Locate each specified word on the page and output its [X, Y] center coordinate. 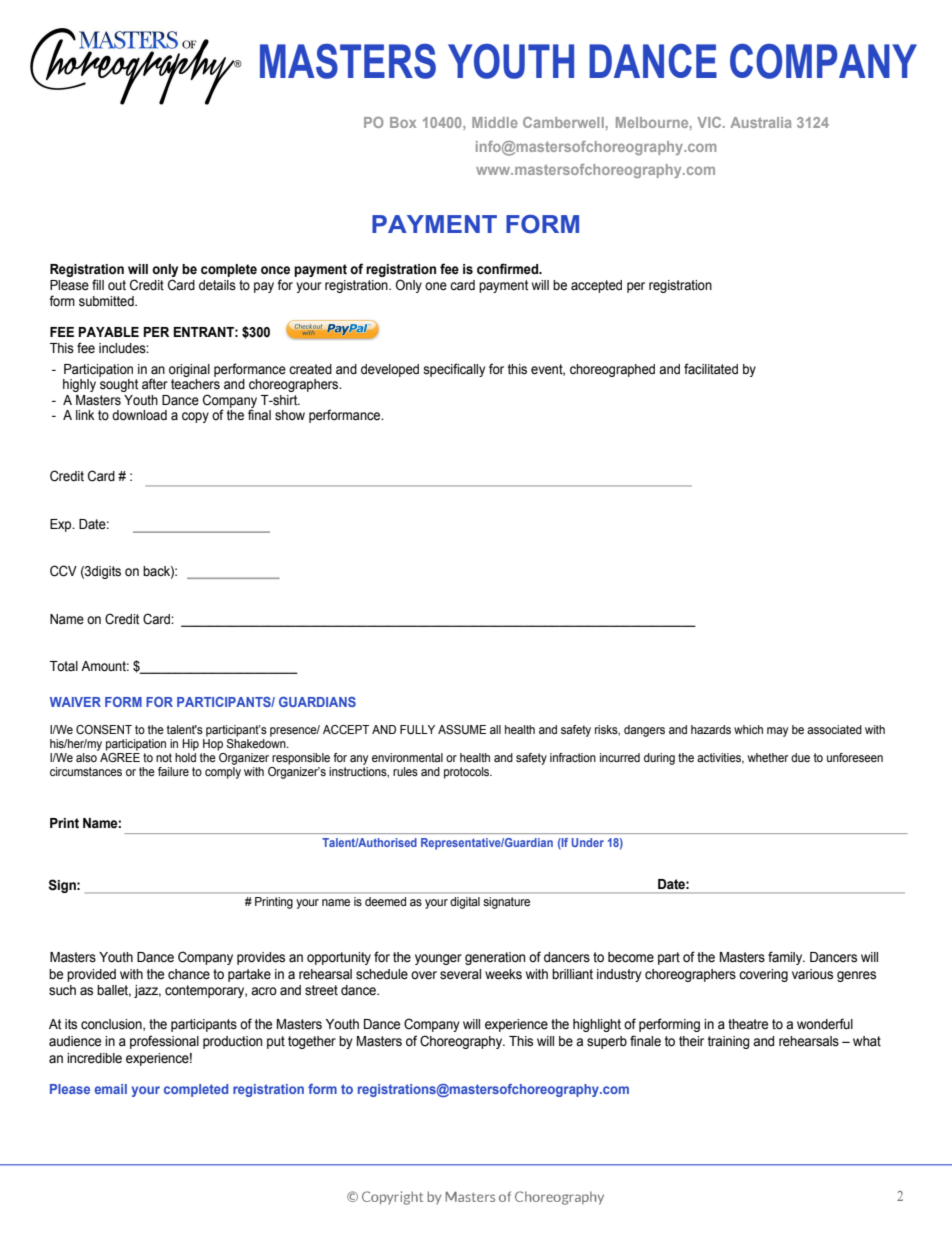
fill [98, 284]
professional [164, 1042]
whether [768, 757]
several [460, 974]
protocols [468, 773]
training [729, 1042]
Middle [495, 122]
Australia [761, 122]
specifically [454, 370]
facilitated [711, 369]
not [164, 757]
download [139, 415]
